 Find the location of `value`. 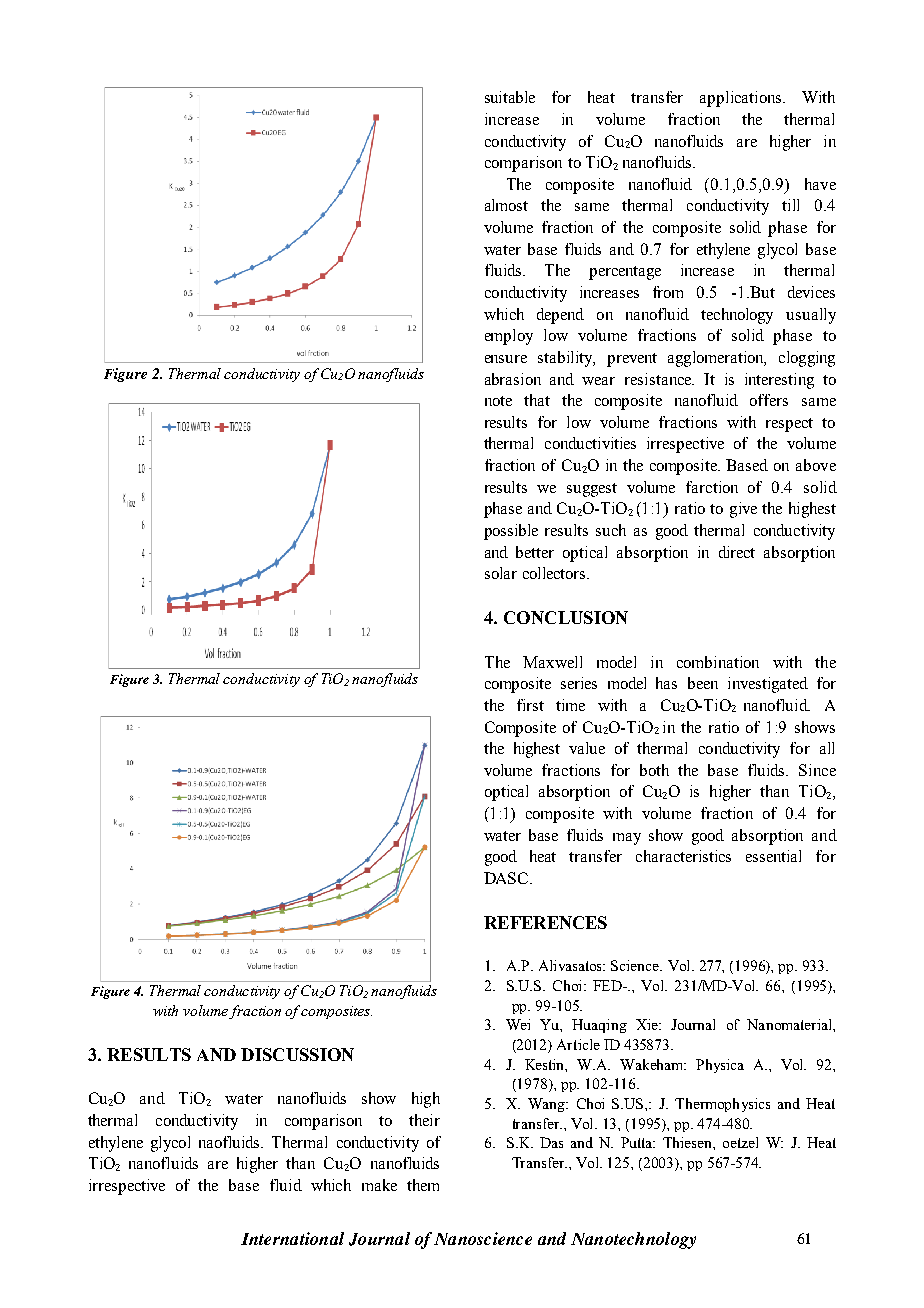

value is located at coordinates (587, 748).
